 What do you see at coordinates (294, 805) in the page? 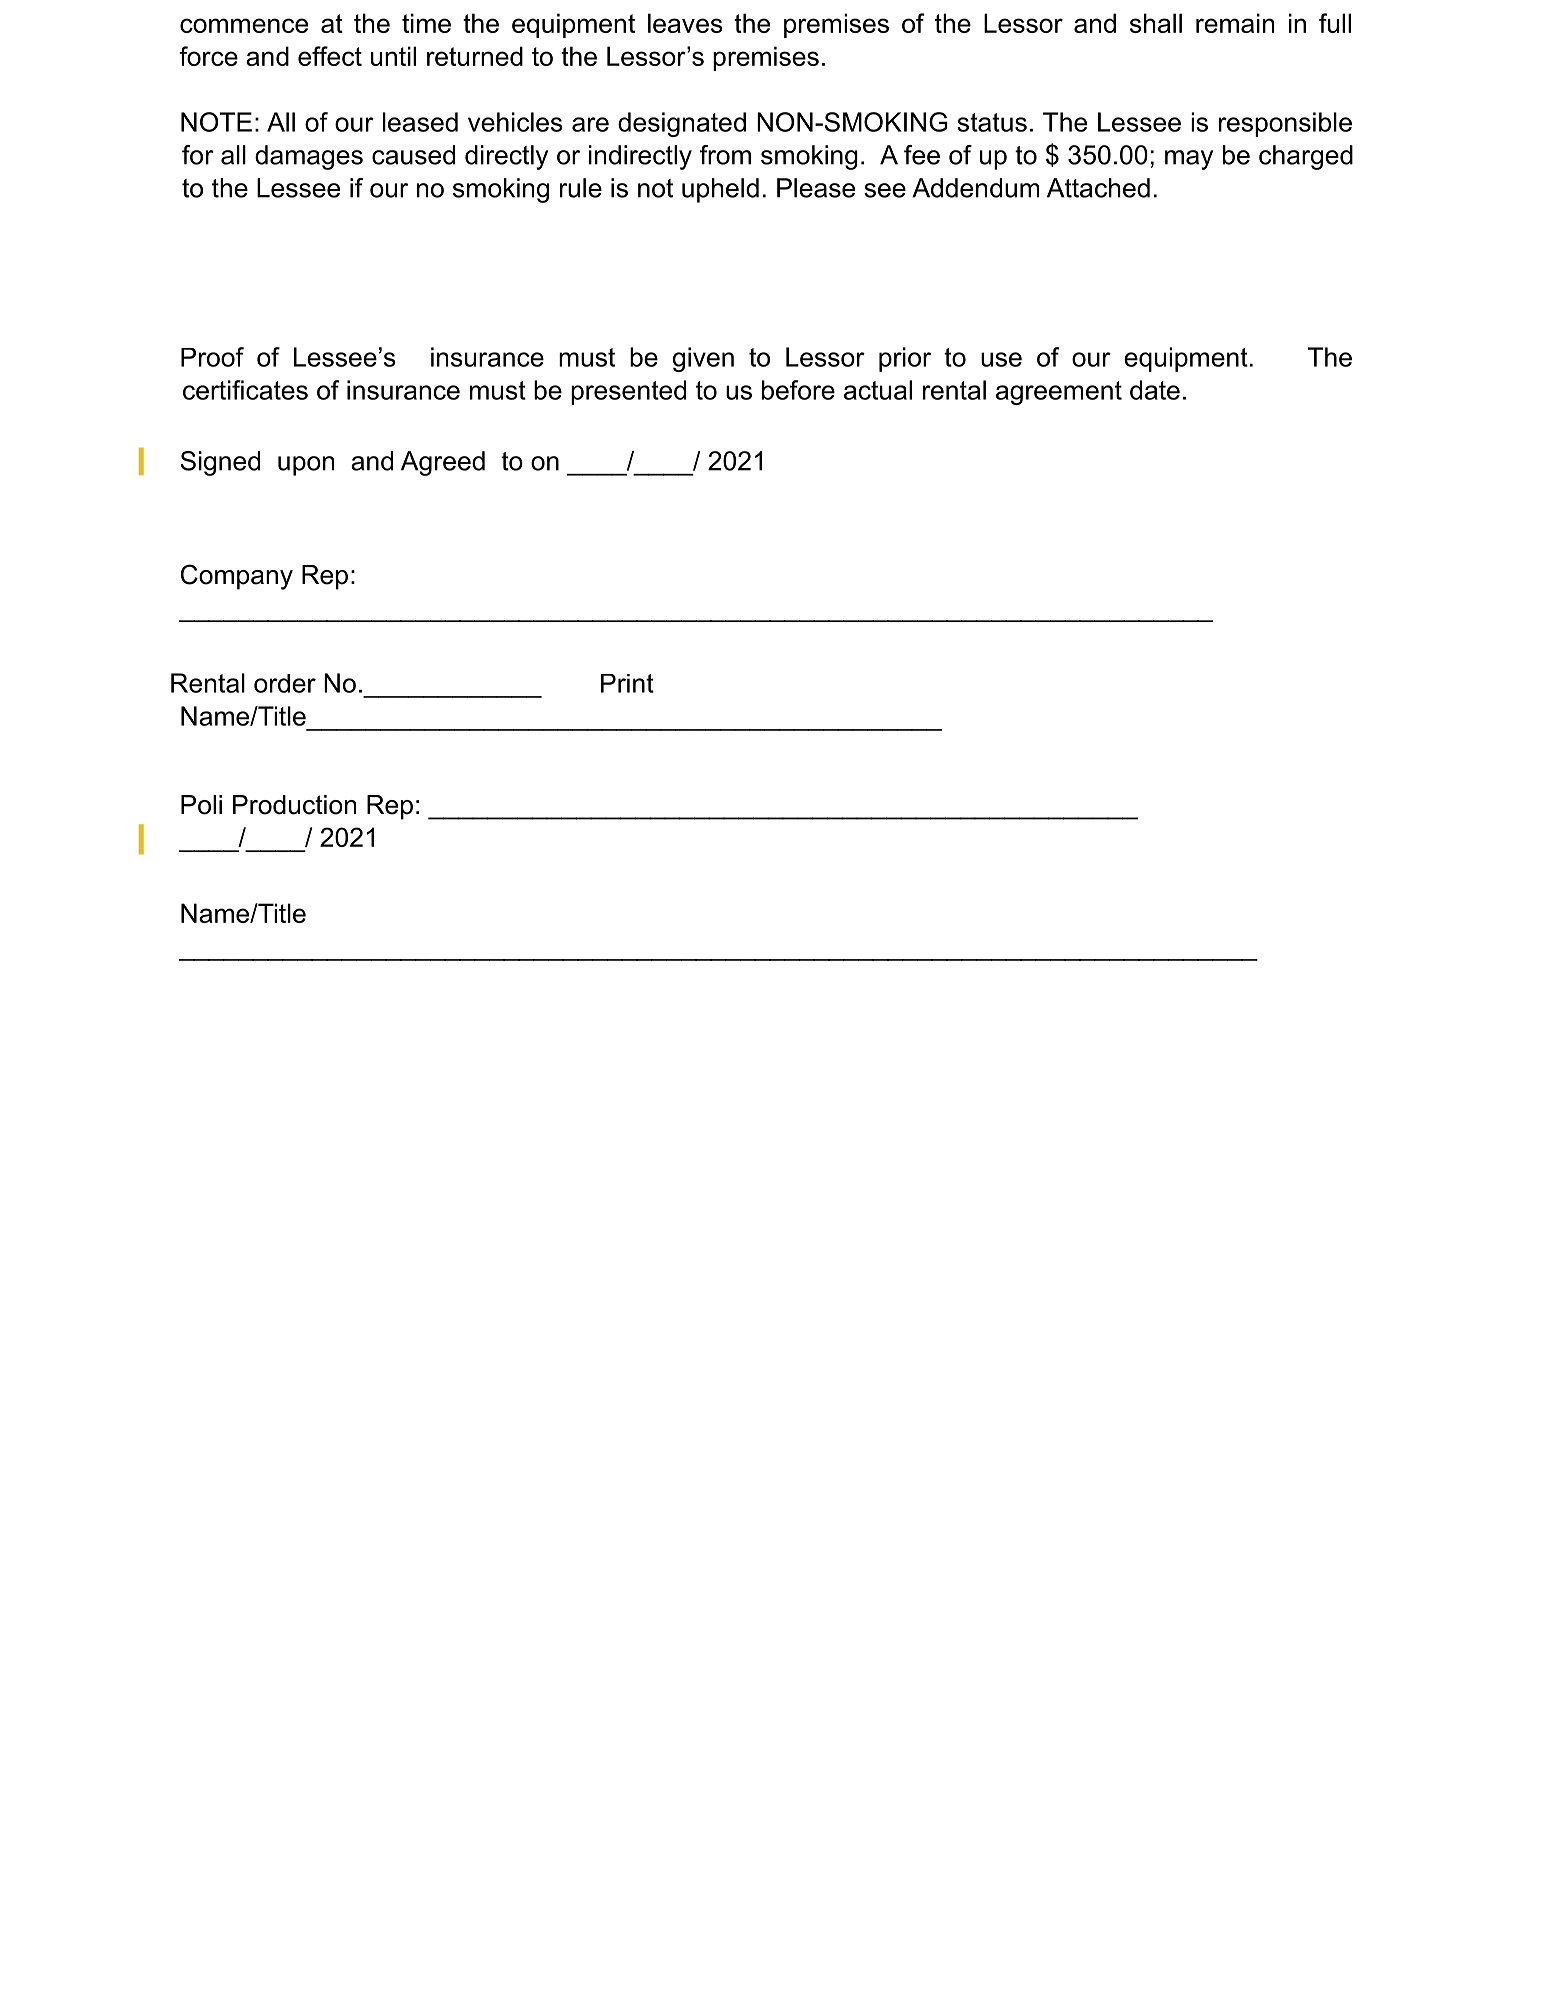
I see `Production` at bounding box center [294, 805].
